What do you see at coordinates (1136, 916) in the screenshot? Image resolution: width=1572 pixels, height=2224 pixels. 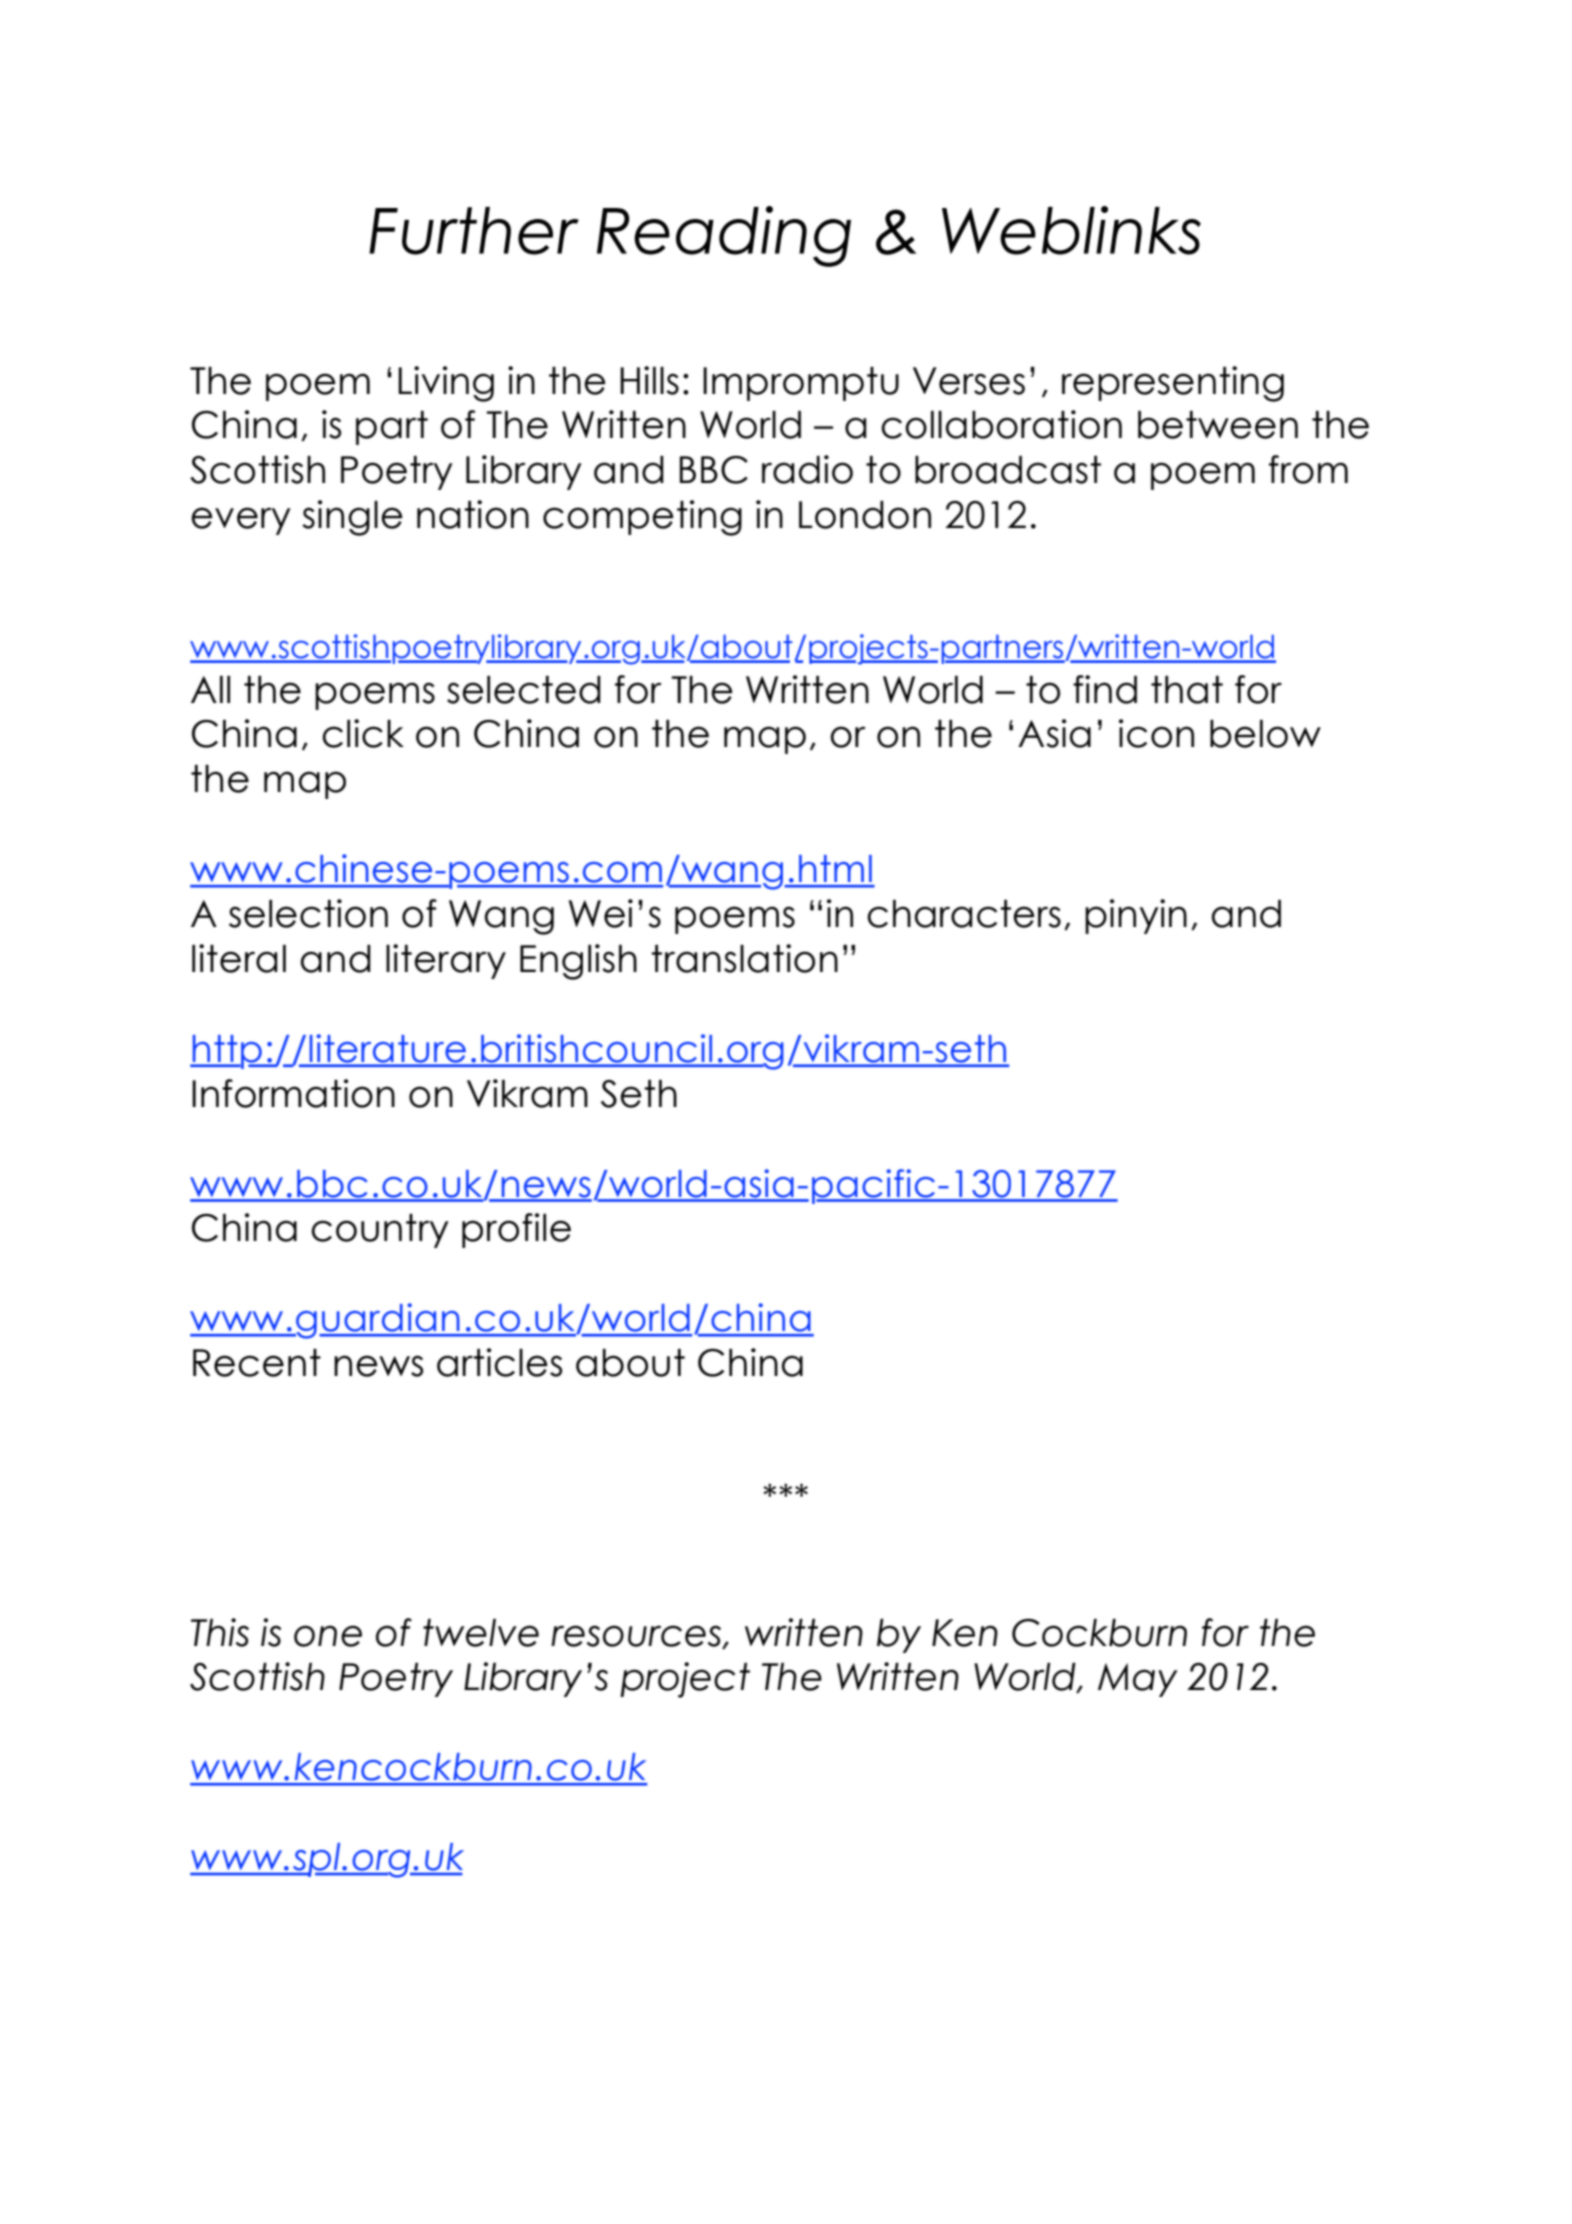 I see `pinyin` at bounding box center [1136, 916].
